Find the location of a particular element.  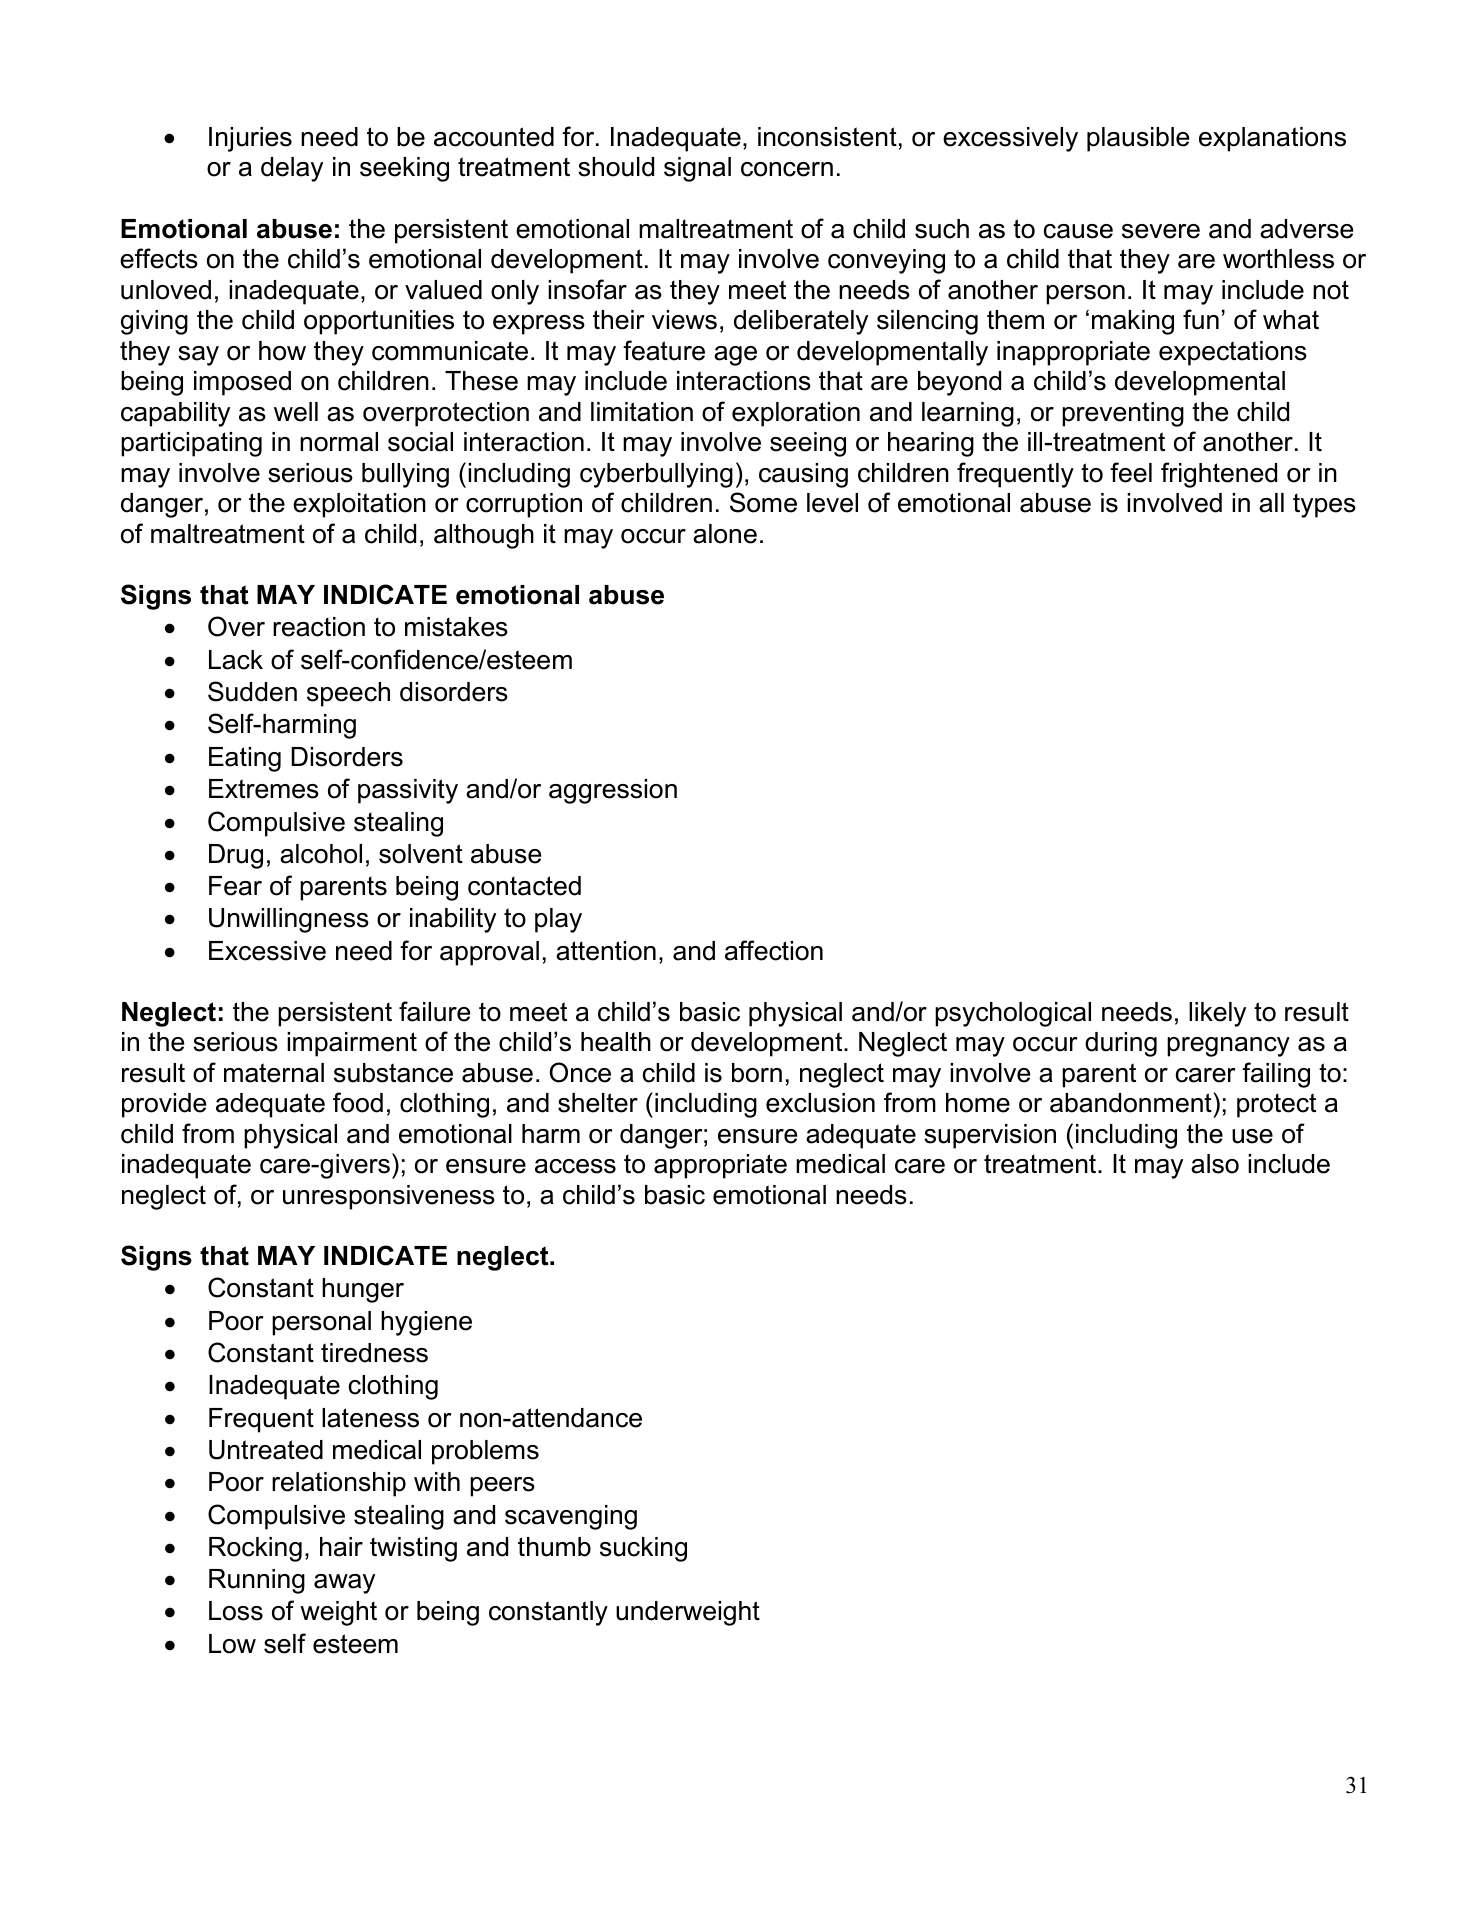

Eating is located at coordinates (245, 759).
